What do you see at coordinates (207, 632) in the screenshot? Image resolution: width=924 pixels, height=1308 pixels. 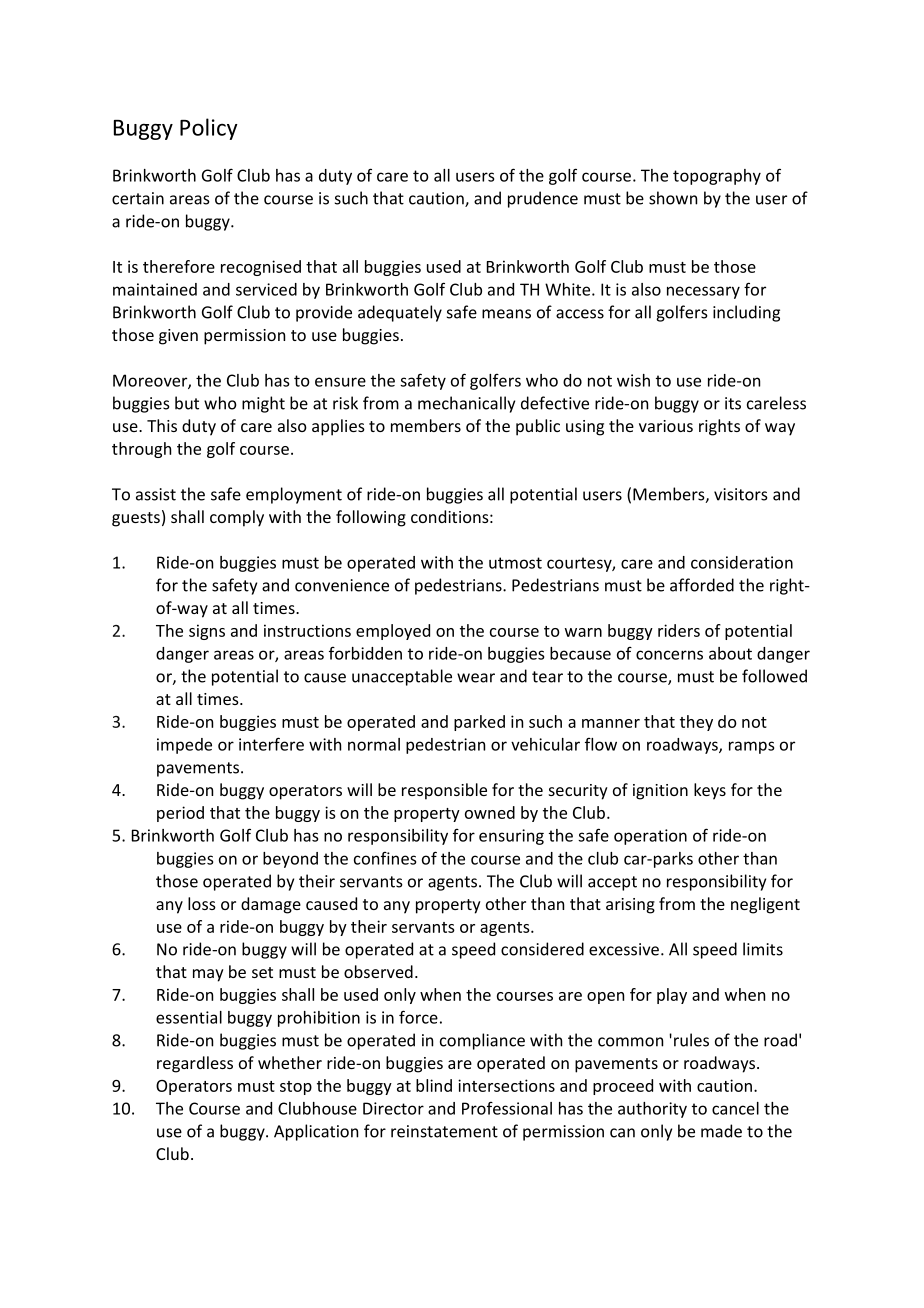 I see `signs` at bounding box center [207, 632].
